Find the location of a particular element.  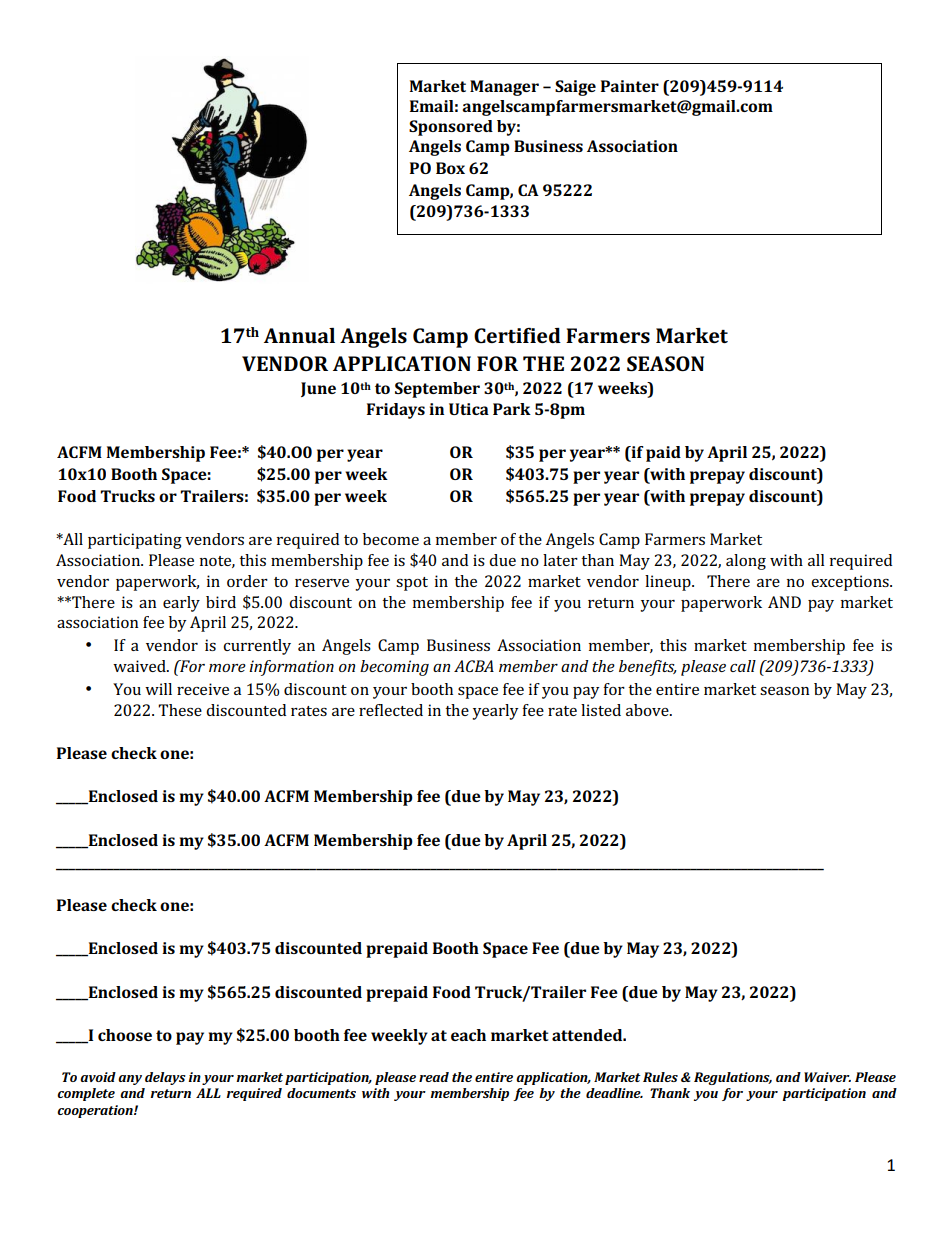

bird is located at coordinates (221, 602).
